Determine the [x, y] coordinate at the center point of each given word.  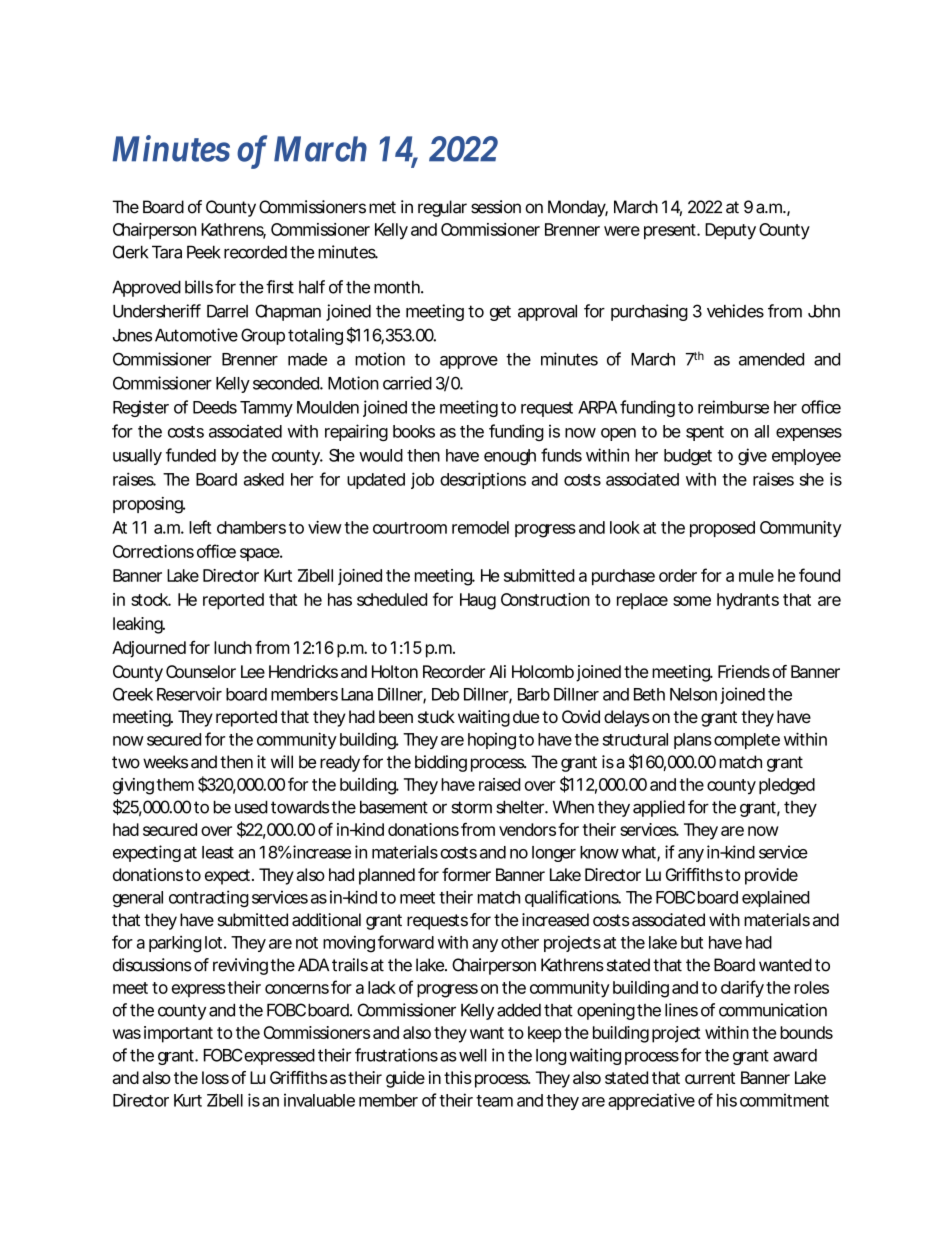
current [710, 1078]
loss [215, 1077]
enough [510, 457]
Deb [445, 694]
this [458, 1077]
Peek [204, 252]
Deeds [215, 407]
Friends [744, 671]
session [496, 207]
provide [771, 876]
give [752, 456]
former [466, 874]
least [218, 852]
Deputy [730, 231]
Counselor [201, 671]
